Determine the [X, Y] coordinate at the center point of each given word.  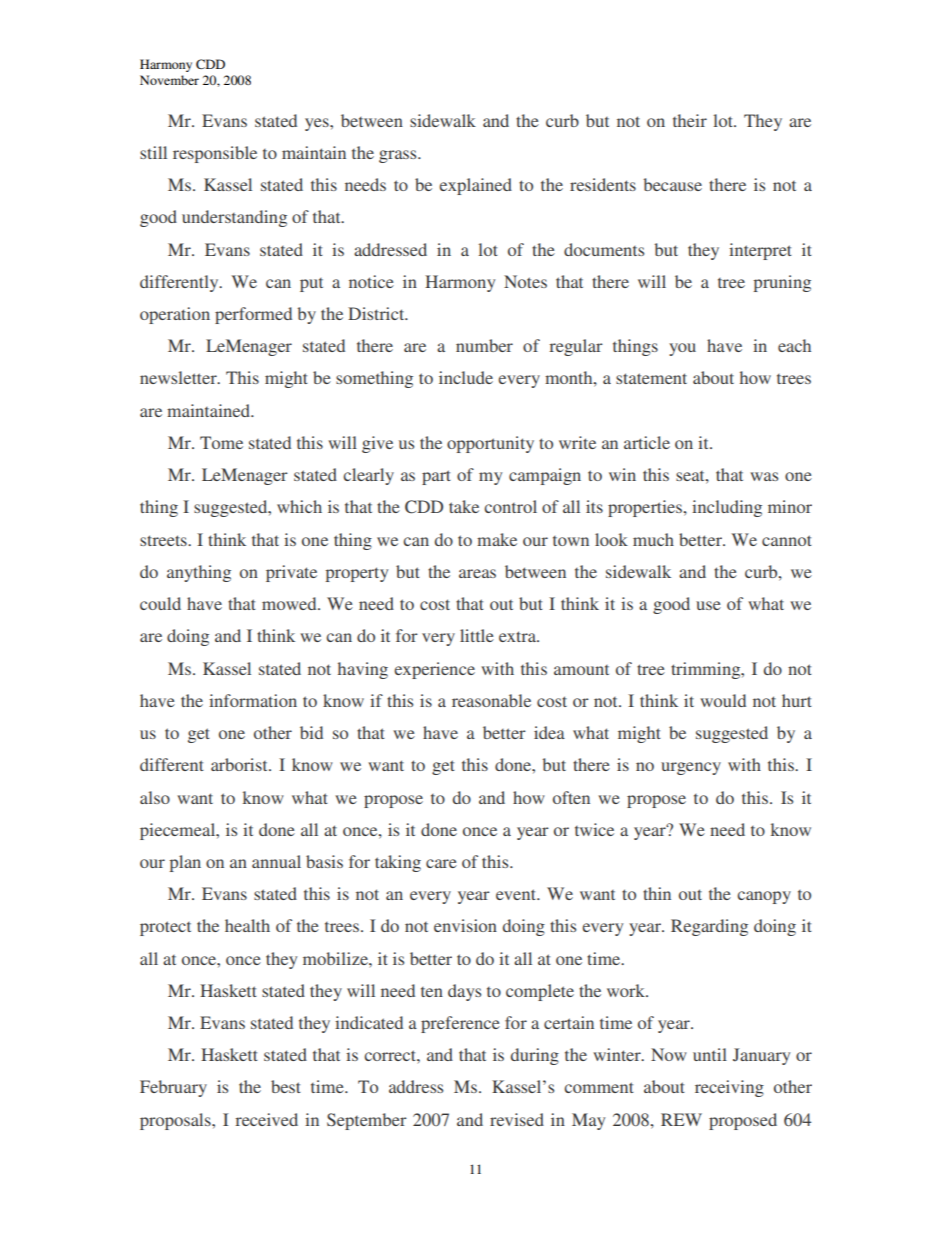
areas [477, 573]
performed [253, 315]
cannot [787, 540]
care [441, 863]
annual [276, 861]
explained [475, 186]
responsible [215, 154]
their [690, 120]
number [484, 345]
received [267, 1119]
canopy [764, 897]
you [682, 349]
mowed [290, 603]
